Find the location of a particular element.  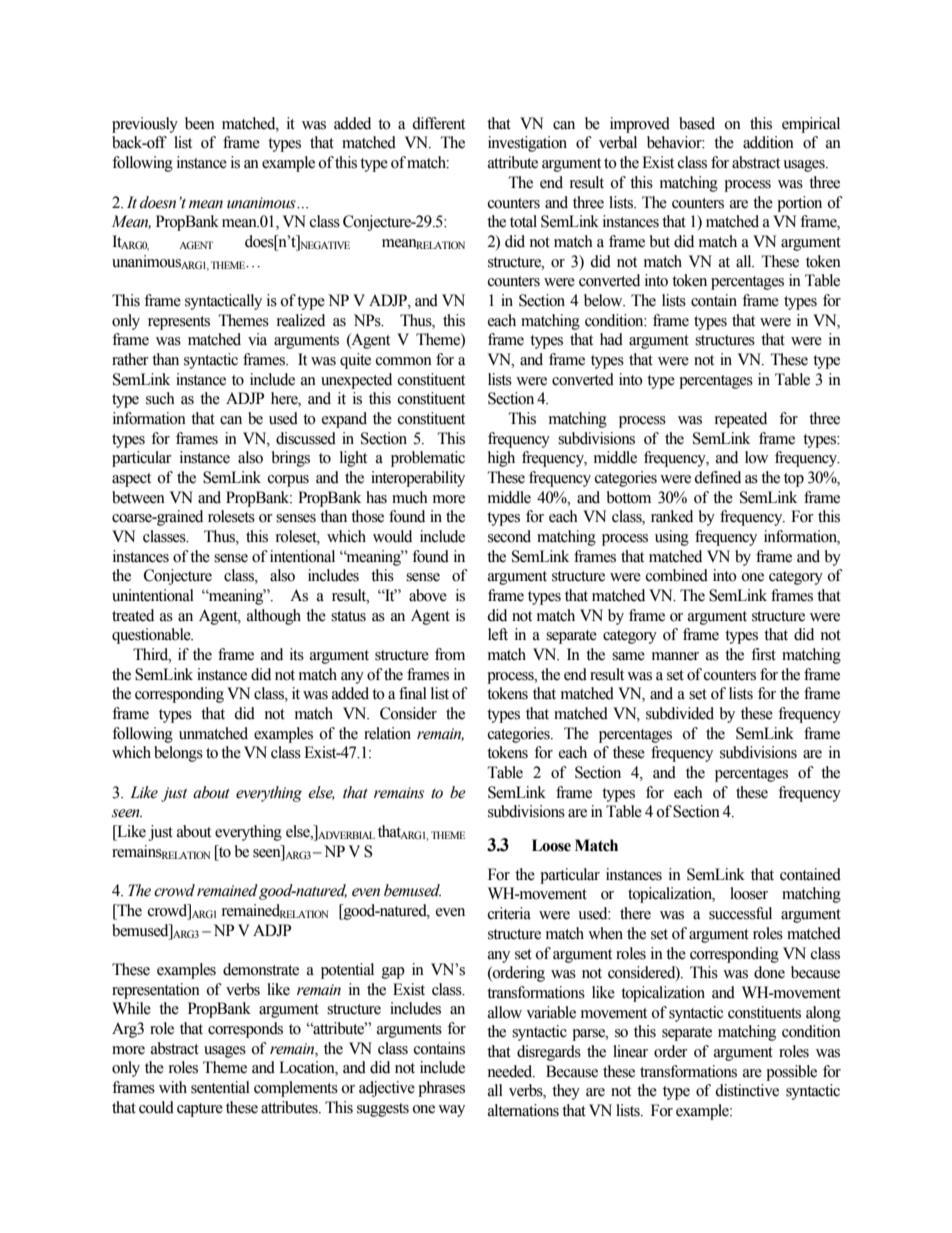

repeated is located at coordinates (741, 420).
